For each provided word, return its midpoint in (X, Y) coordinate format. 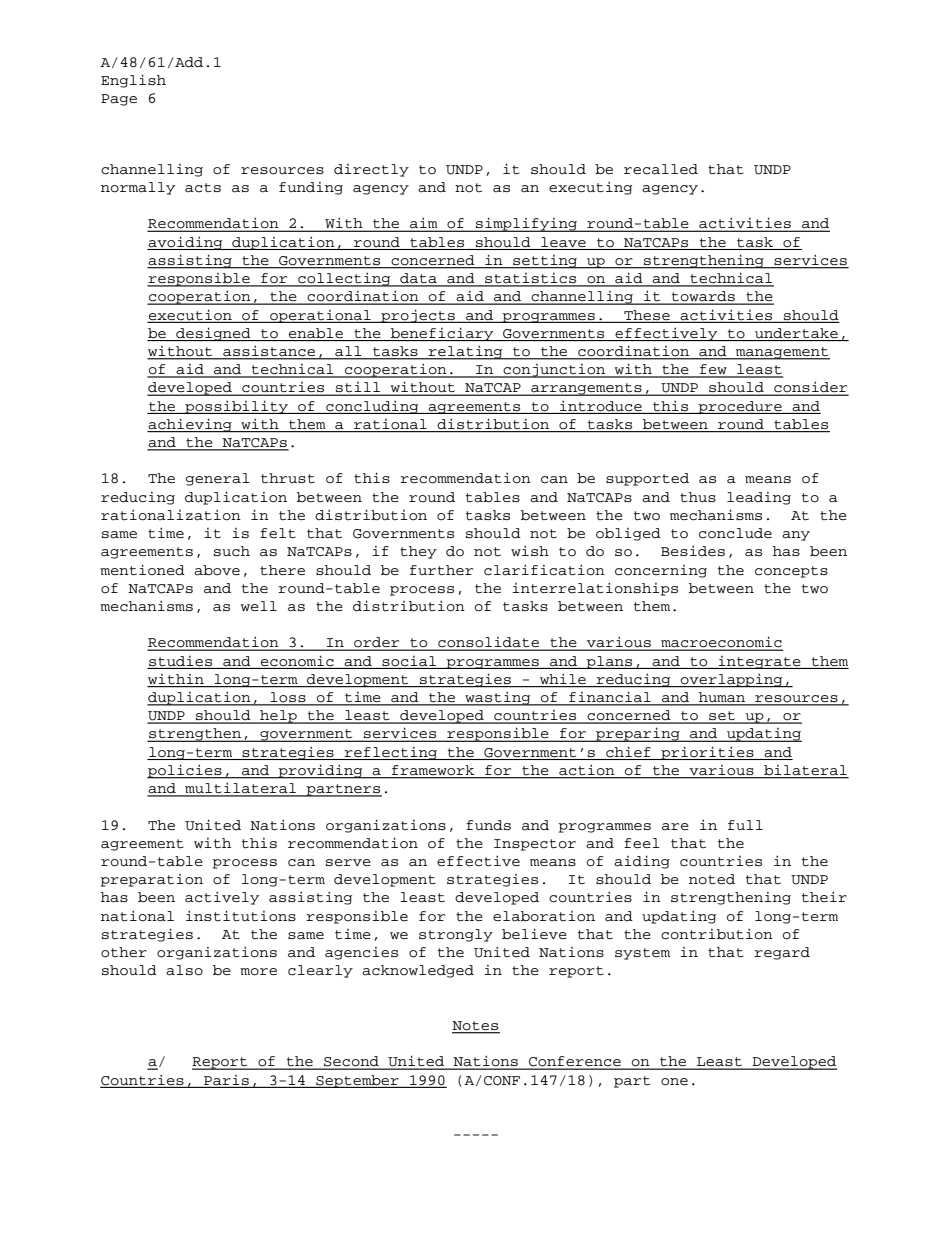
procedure (740, 407)
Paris (226, 1080)
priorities (707, 753)
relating (465, 352)
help (278, 717)
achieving (190, 425)
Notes (476, 1027)
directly (371, 170)
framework (433, 771)
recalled (661, 169)
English (133, 81)
